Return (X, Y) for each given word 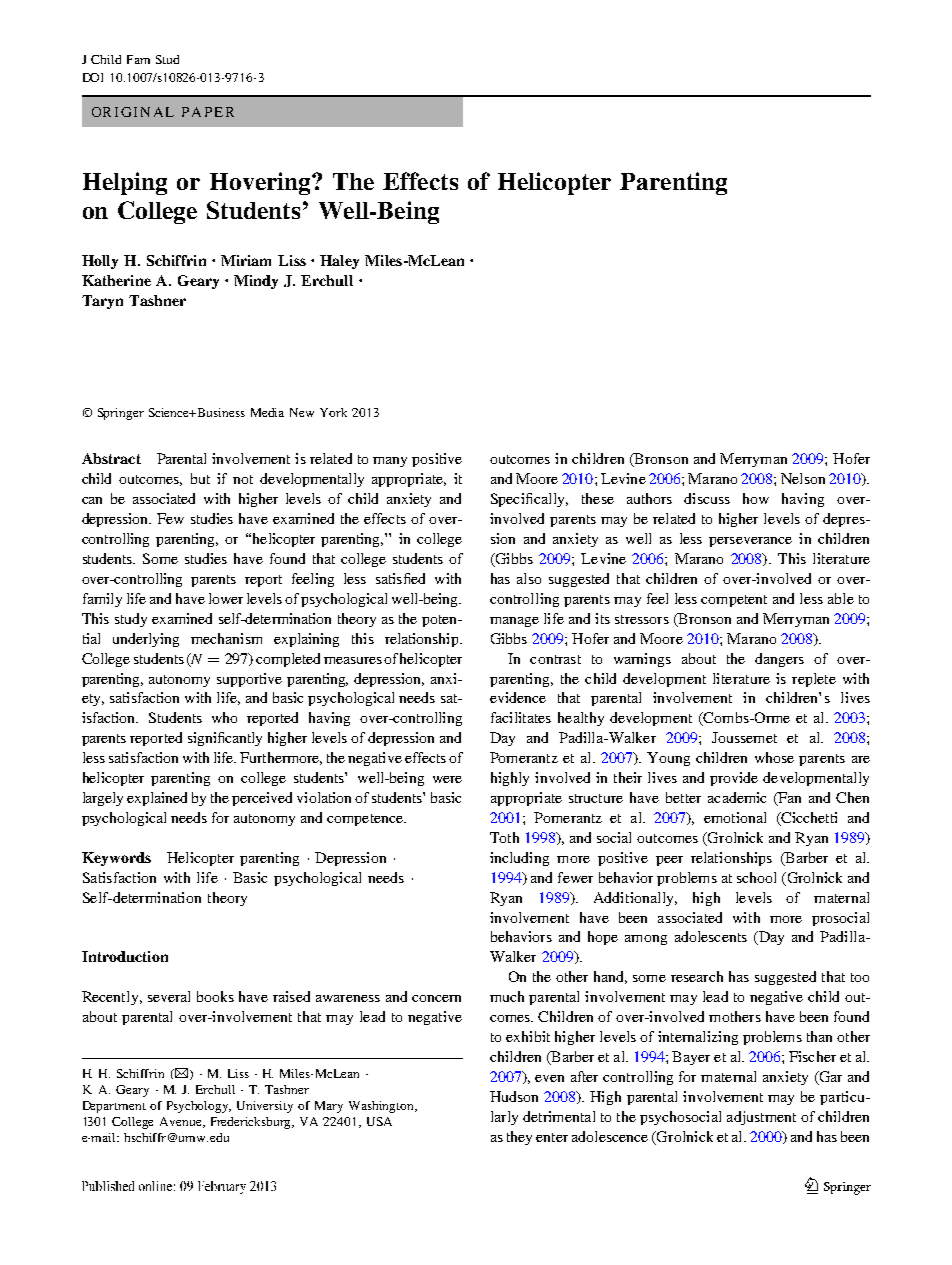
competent (734, 601)
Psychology (199, 1107)
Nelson (803, 478)
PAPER (208, 112)
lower (226, 598)
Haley (339, 262)
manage (514, 622)
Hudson (514, 1096)
